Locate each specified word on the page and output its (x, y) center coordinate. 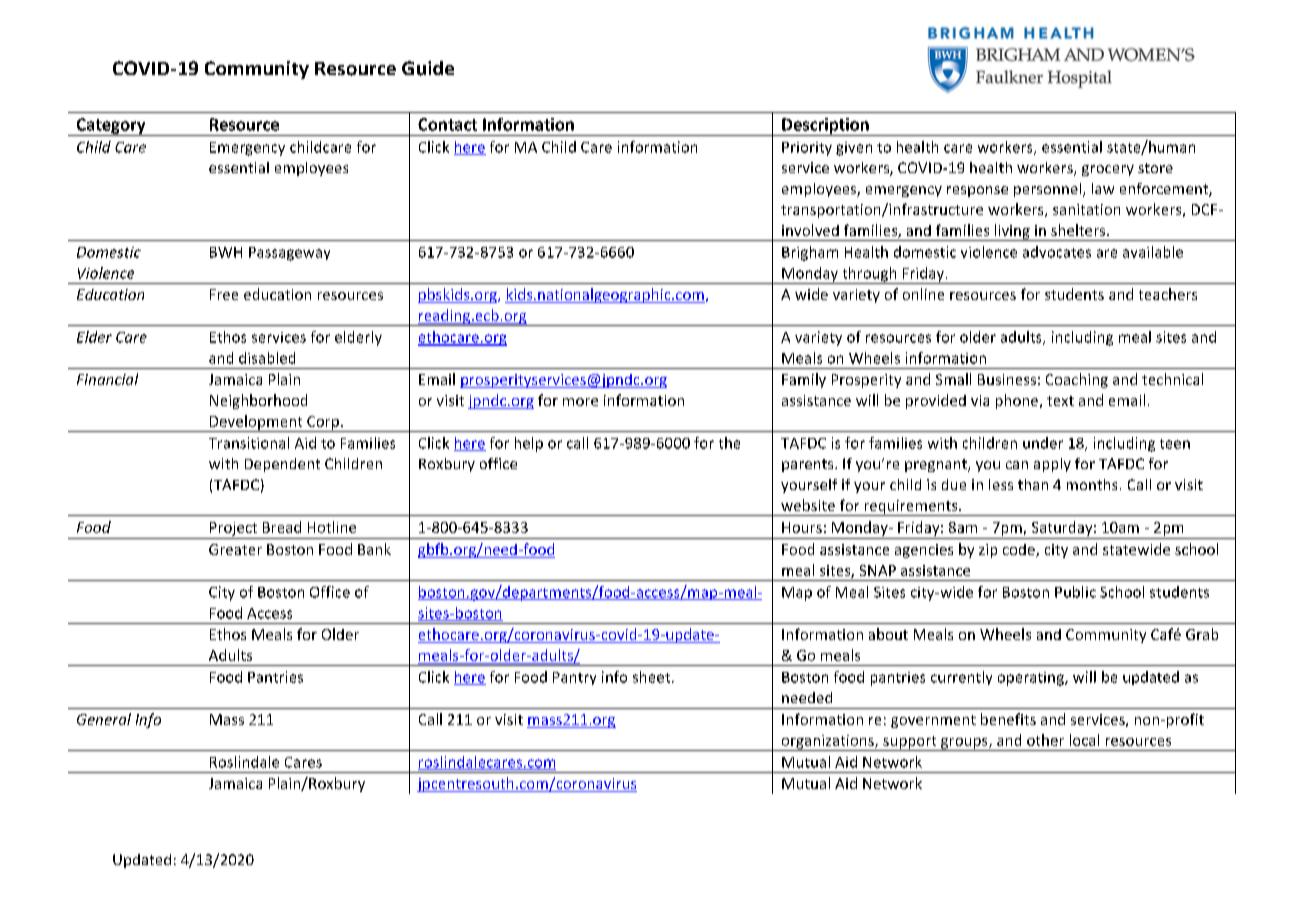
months (1092, 484)
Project (233, 529)
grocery (1108, 170)
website (808, 505)
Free (224, 294)
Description (825, 127)
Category (111, 127)
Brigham (810, 253)
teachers (1168, 294)
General (104, 719)
